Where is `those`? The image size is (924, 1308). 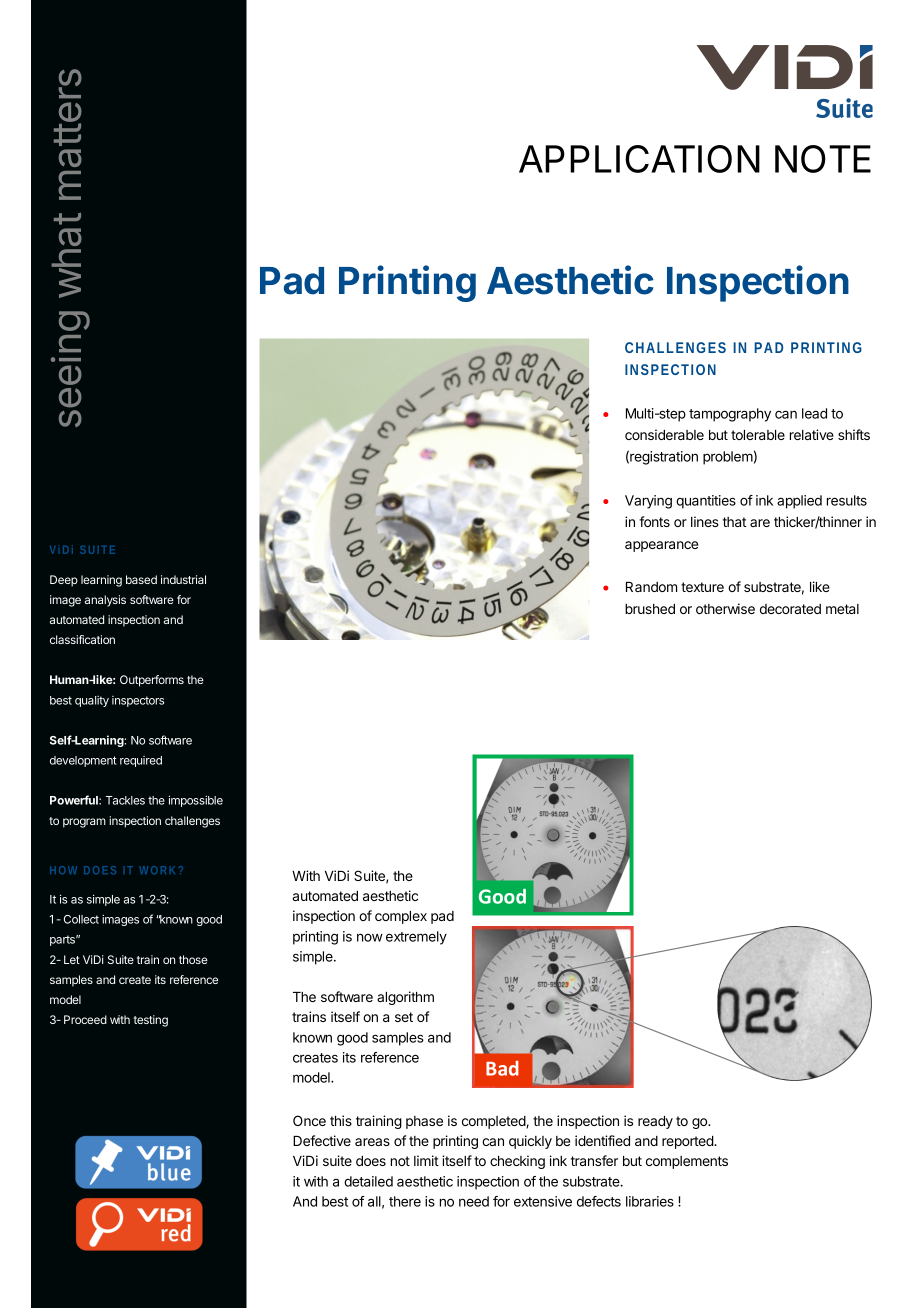 those is located at coordinates (193, 959).
